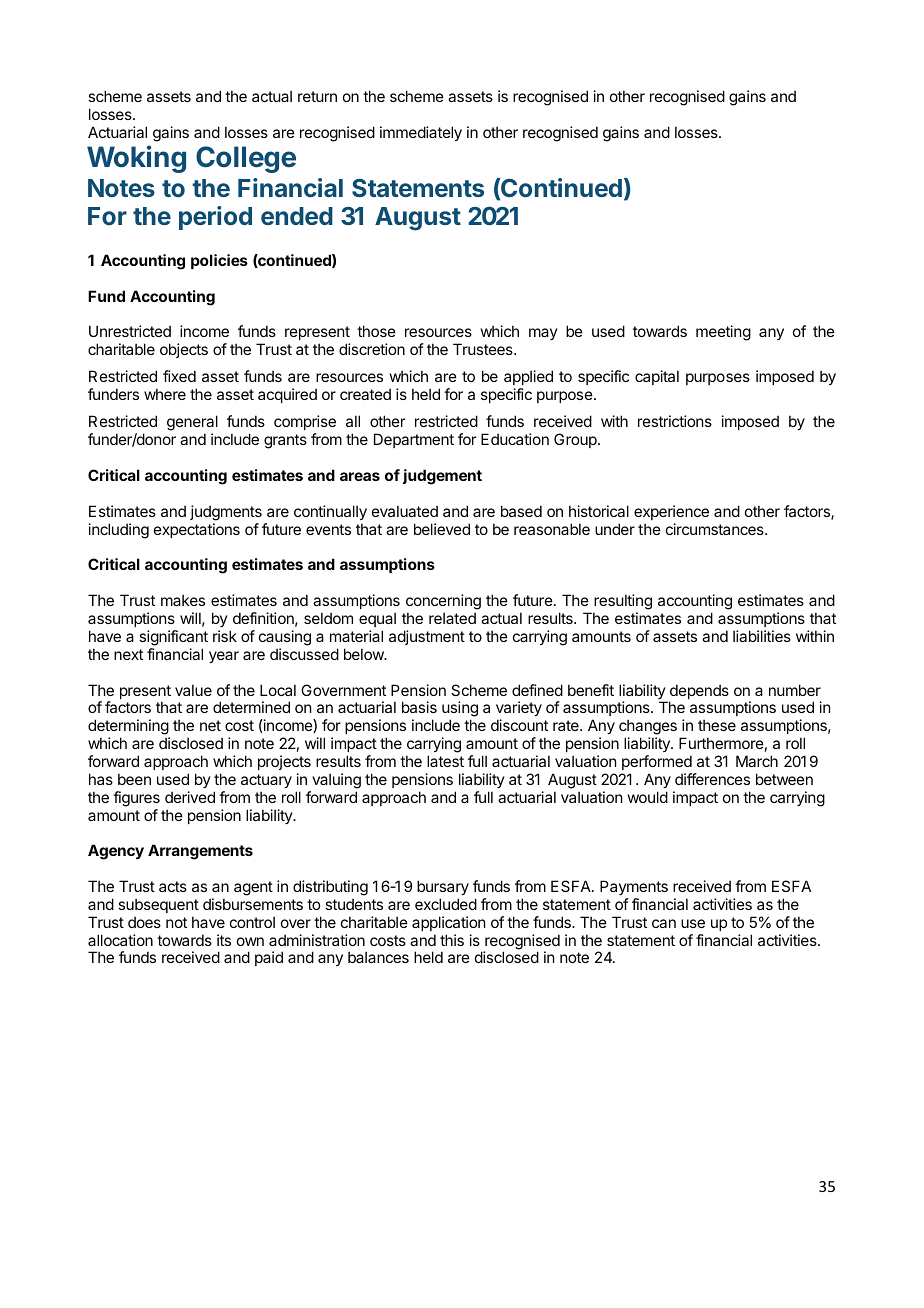  Describe the element at coordinates (224, 657) in the screenshot. I see `year` at that location.
